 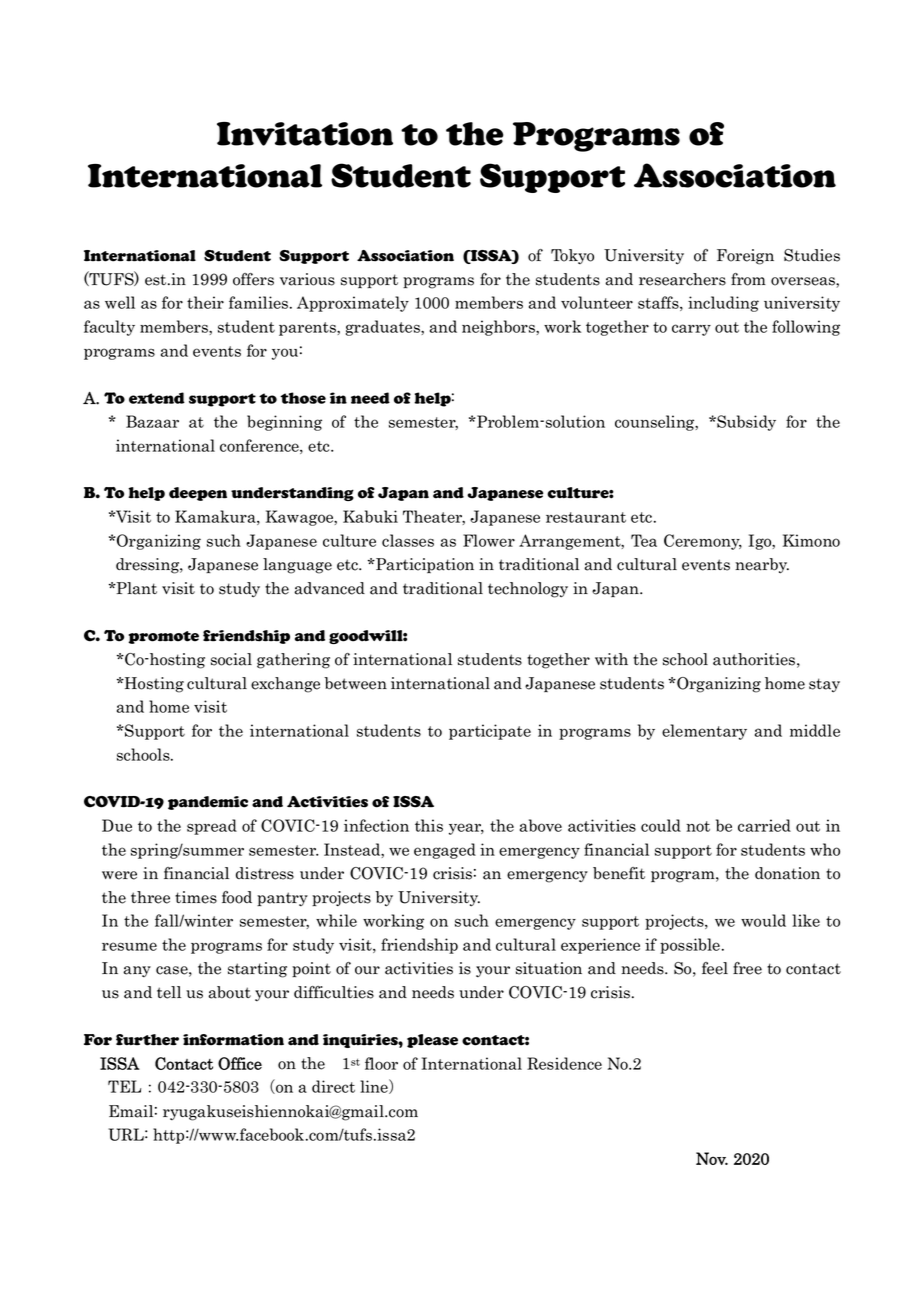 I want to click on times, so click(x=196, y=897).
